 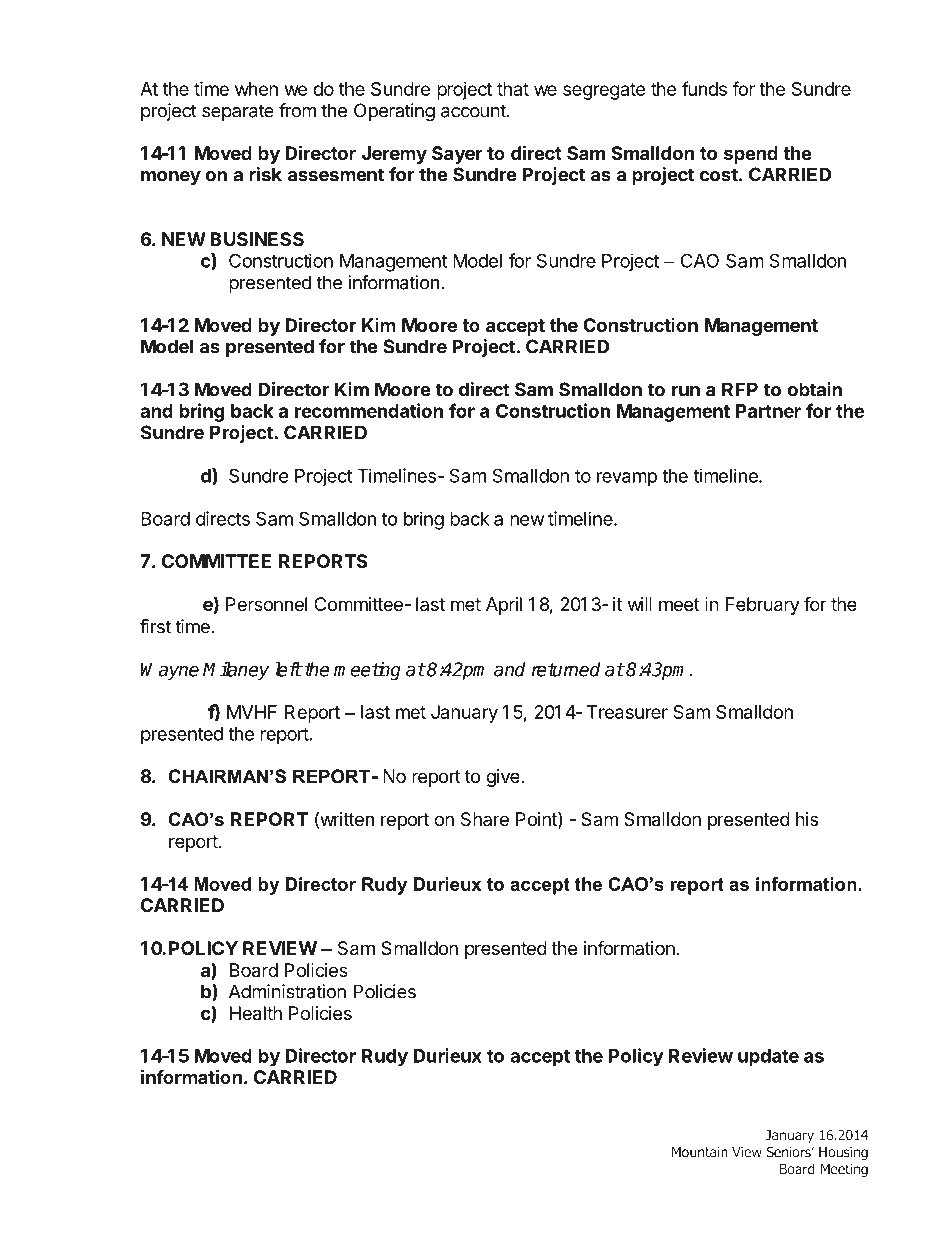 I want to click on spend, so click(x=751, y=155).
